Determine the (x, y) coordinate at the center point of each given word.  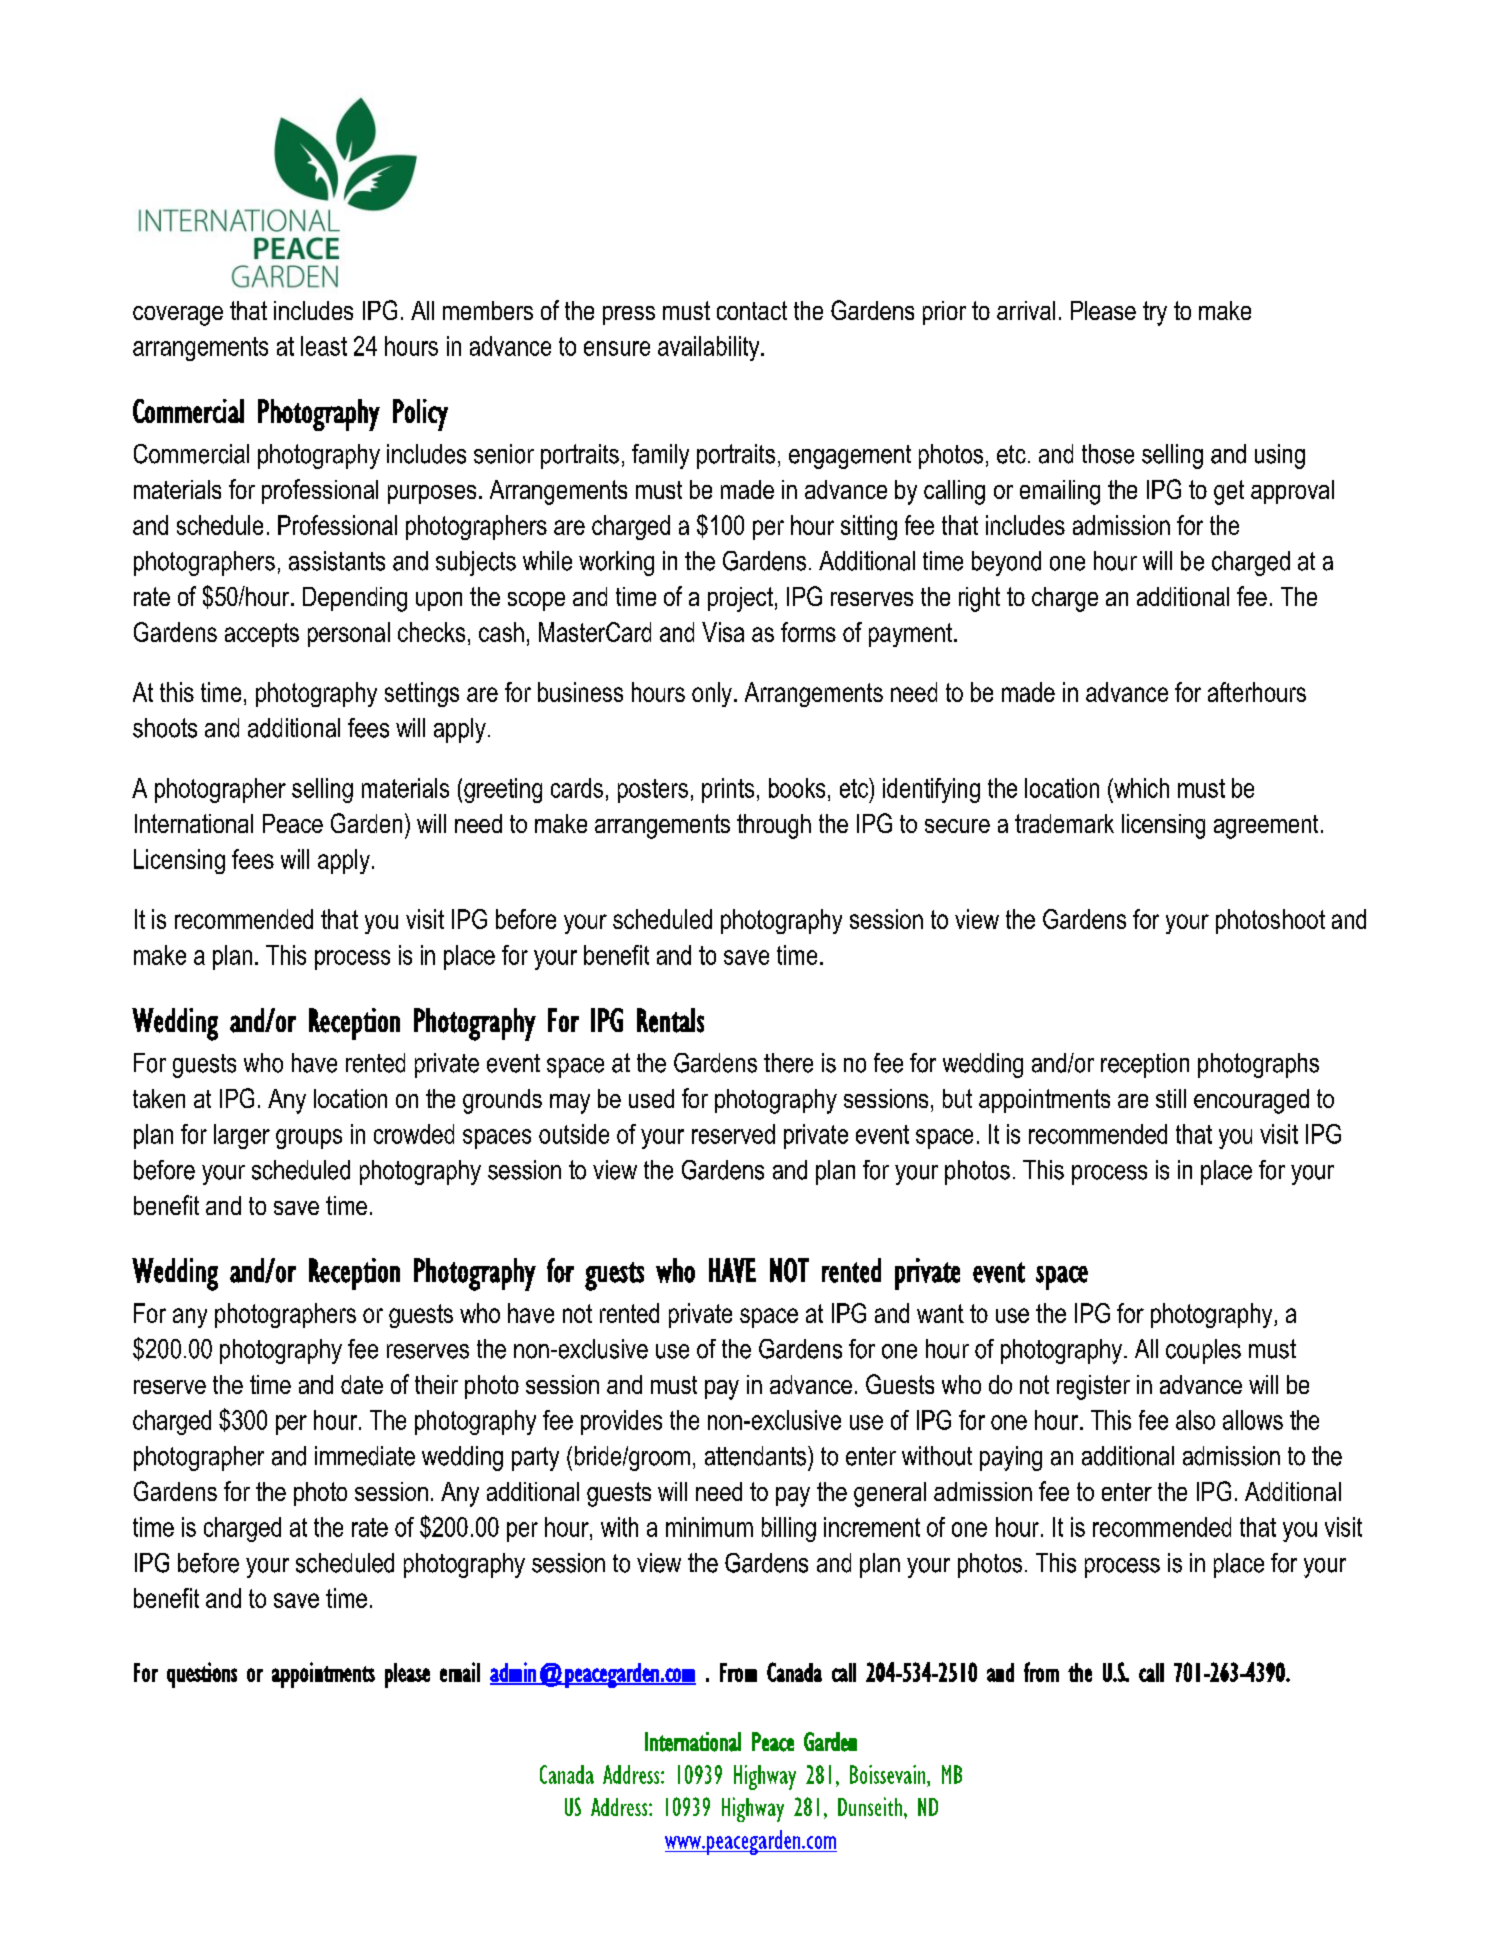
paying (1011, 1458)
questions (202, 1675)
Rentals (670, 1020)
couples (1203, 1351)
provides (621, 1422)
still (1171, 1098)
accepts (262, 635)
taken (159, 1098)
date (362, 1384)
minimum (709, 1527)
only (712, 694)
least (324, 346)
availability (710, 348)
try (1155, 313)
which (1140, 788)
